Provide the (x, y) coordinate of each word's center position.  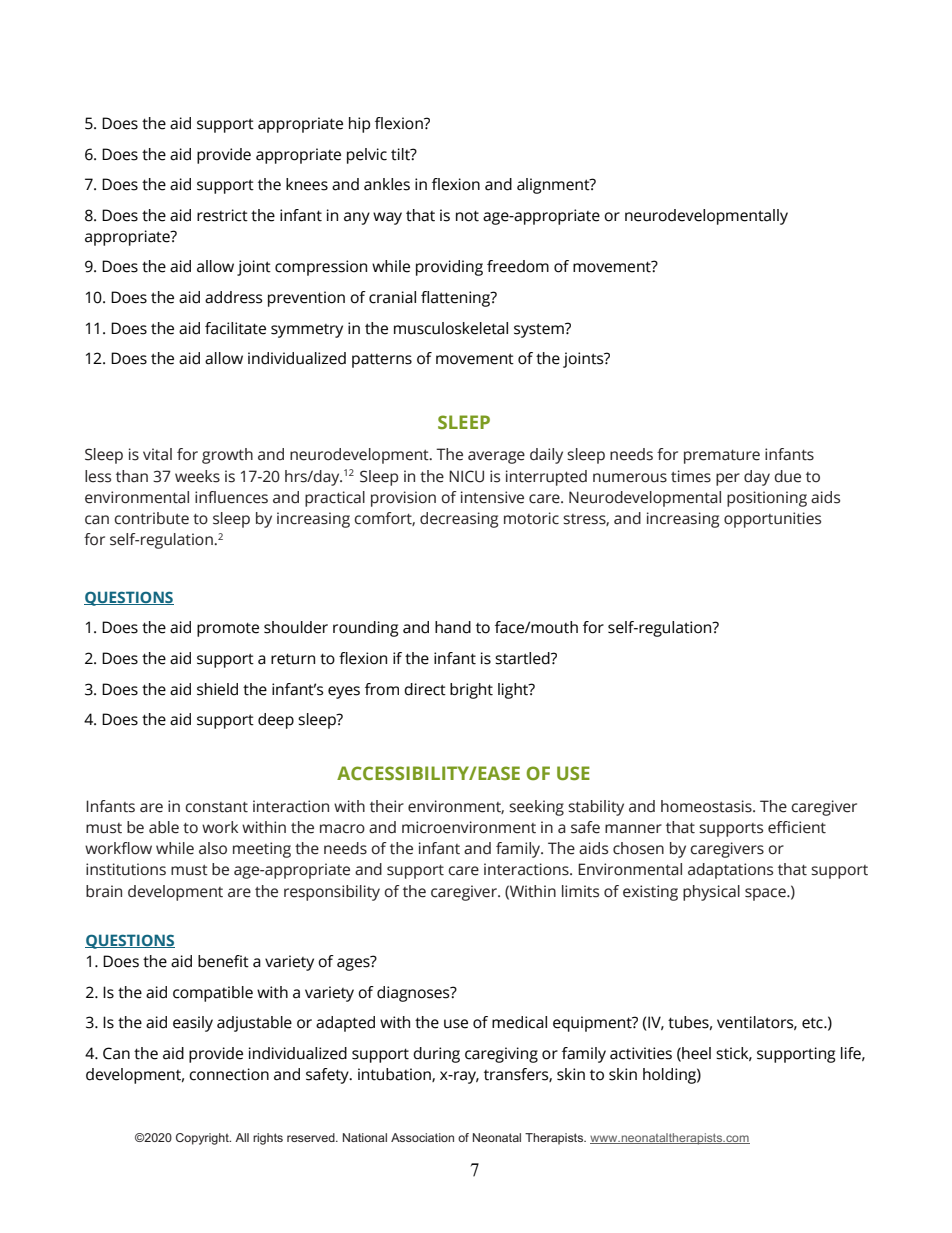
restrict (222, 215)
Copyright (203, 1139)
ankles (387, 184)
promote (228, 629)
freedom (518, 266)
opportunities (772, 520)
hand (453, 627)
